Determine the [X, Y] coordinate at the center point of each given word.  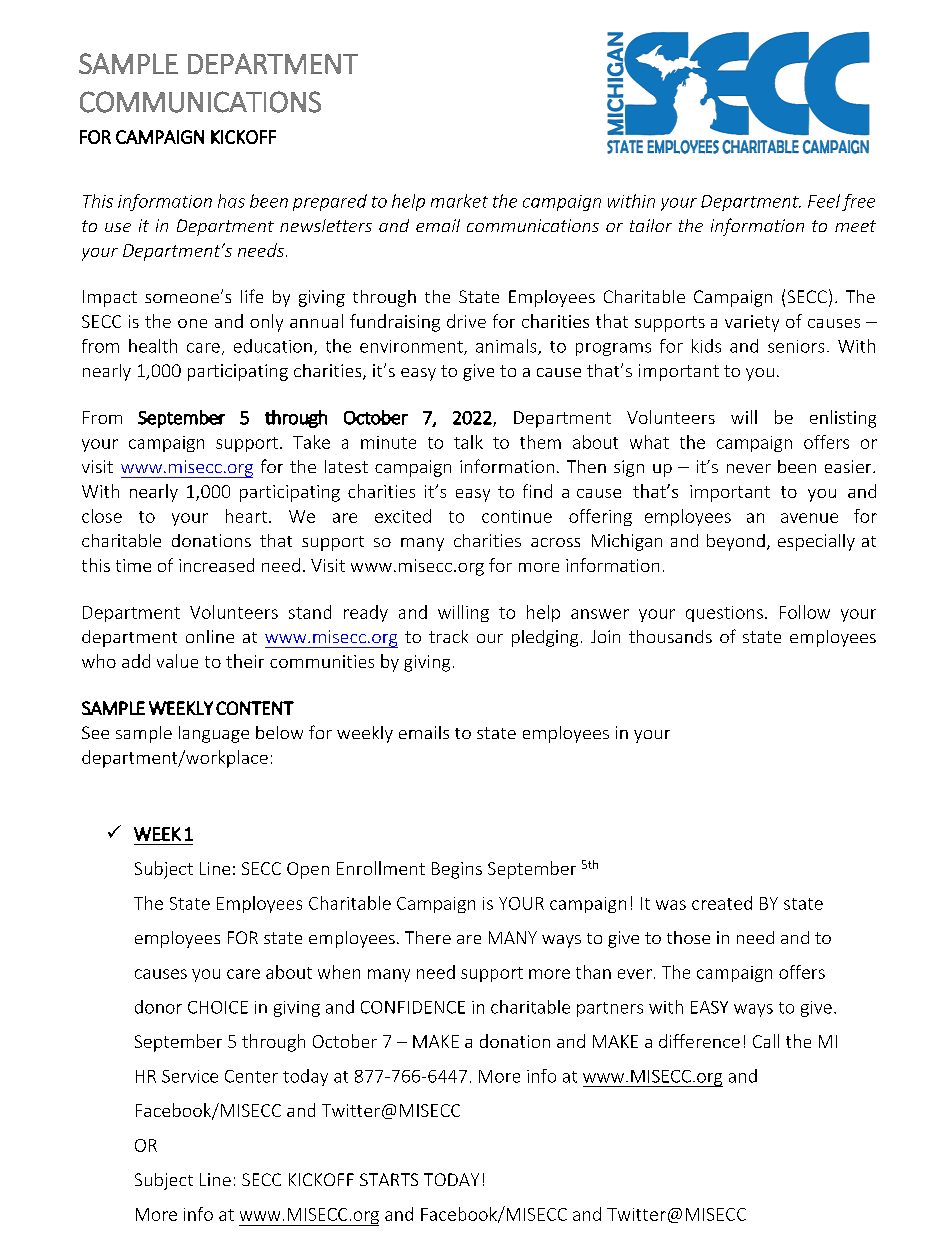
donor [158, 1007]
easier [849, 466]
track [448, 636]
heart [246, 516]
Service [190, 1076]
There [428, 937]
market [459, 201]
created [722, 903]
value [177, 661]
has [231, 201]
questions [724, 614]
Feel [824, 201]
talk [468, 442]
